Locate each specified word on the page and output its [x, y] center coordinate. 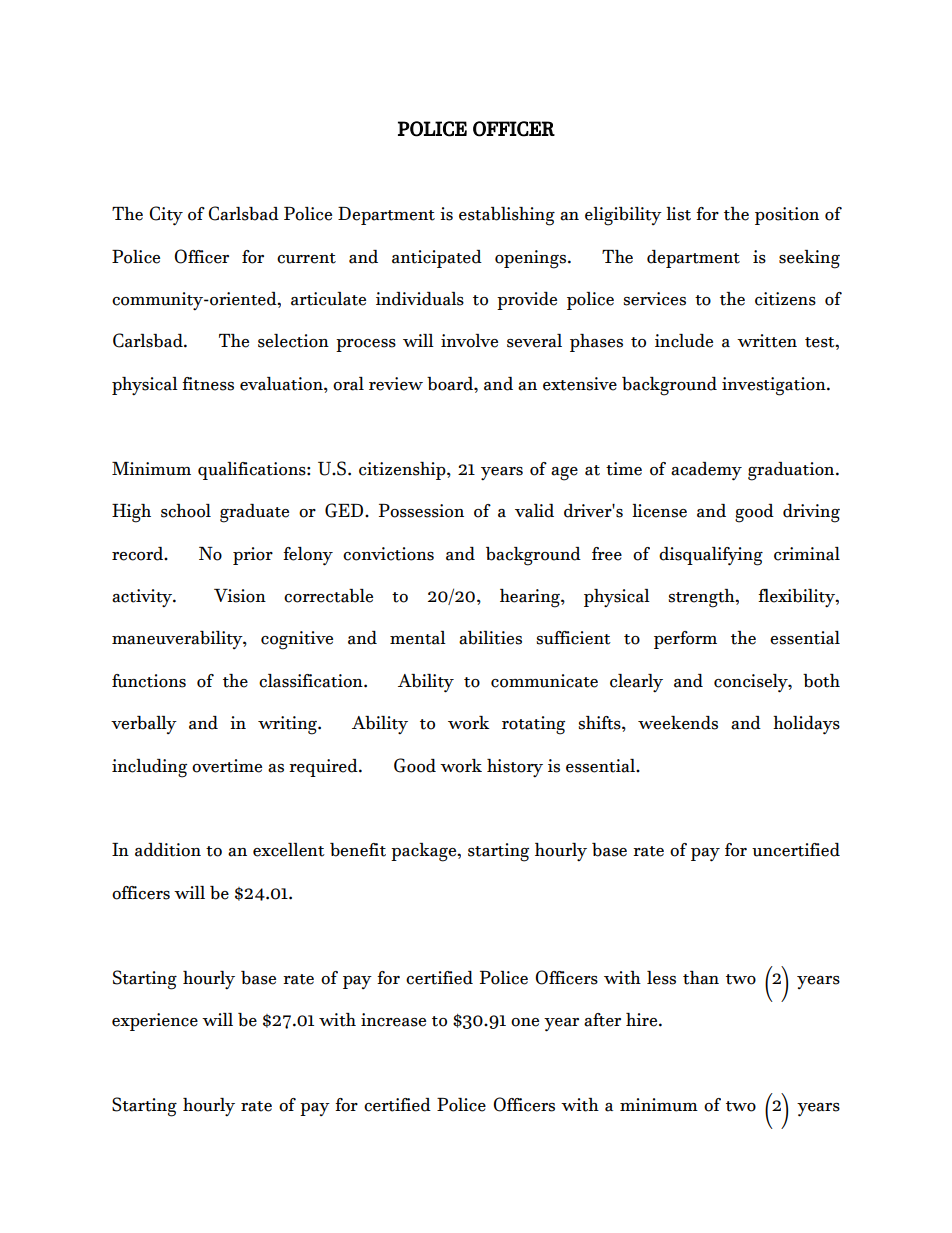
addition [168, 850]
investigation [775, 386]
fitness [208, 384]
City [166, 216]
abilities [490, 638]
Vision [240, 596]
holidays [806, 725]
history [515, 768]
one [525, 1022]
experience [155, 1022]
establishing [507, 216]
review [396, 384]
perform [685, 640]
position [787, 216]
